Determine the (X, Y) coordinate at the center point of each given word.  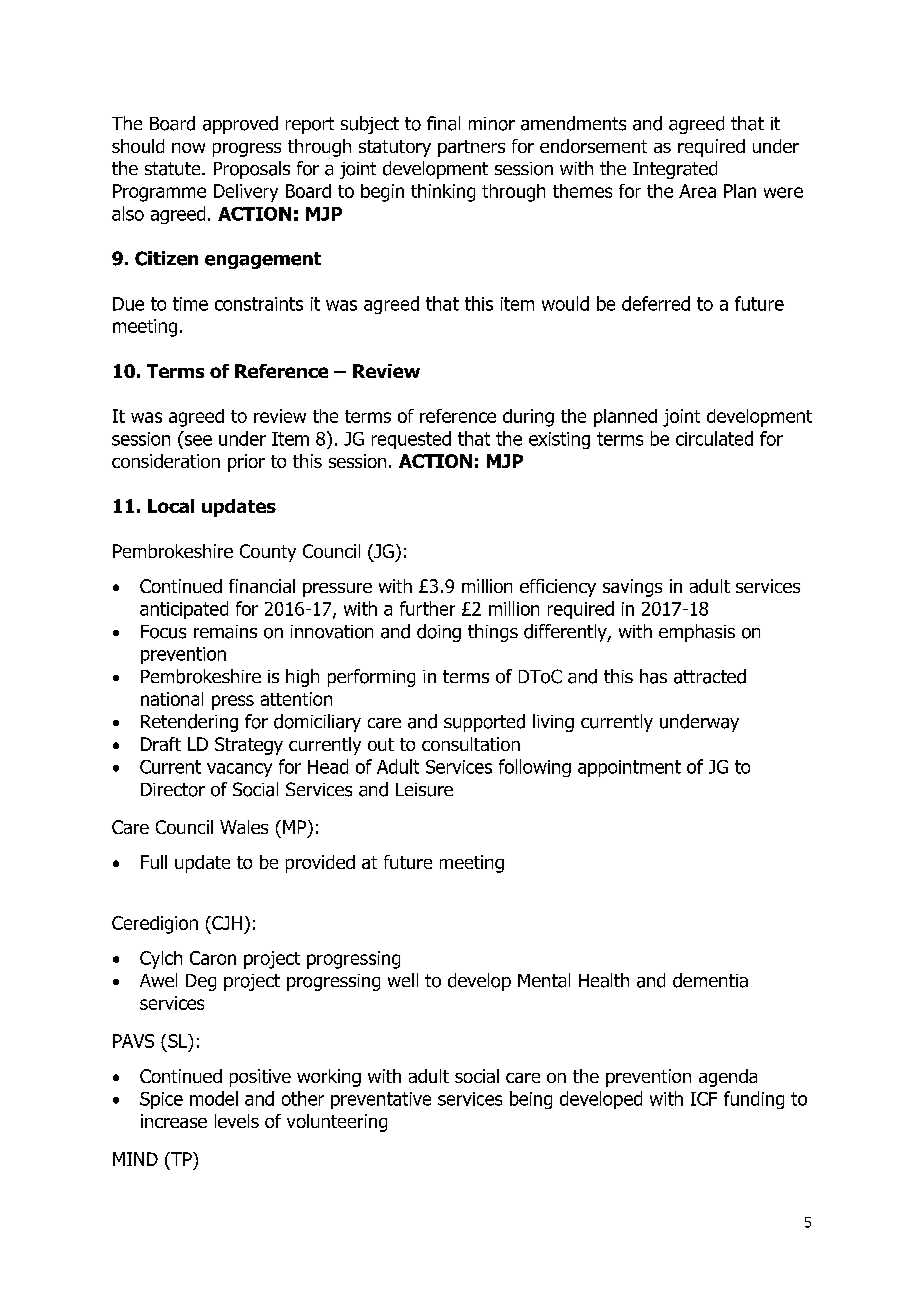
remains (225, 632)
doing (439, 633)
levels (237, 1121)
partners (471, 148)
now (188, 148)
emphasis (697, 633)
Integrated (675, 170)
